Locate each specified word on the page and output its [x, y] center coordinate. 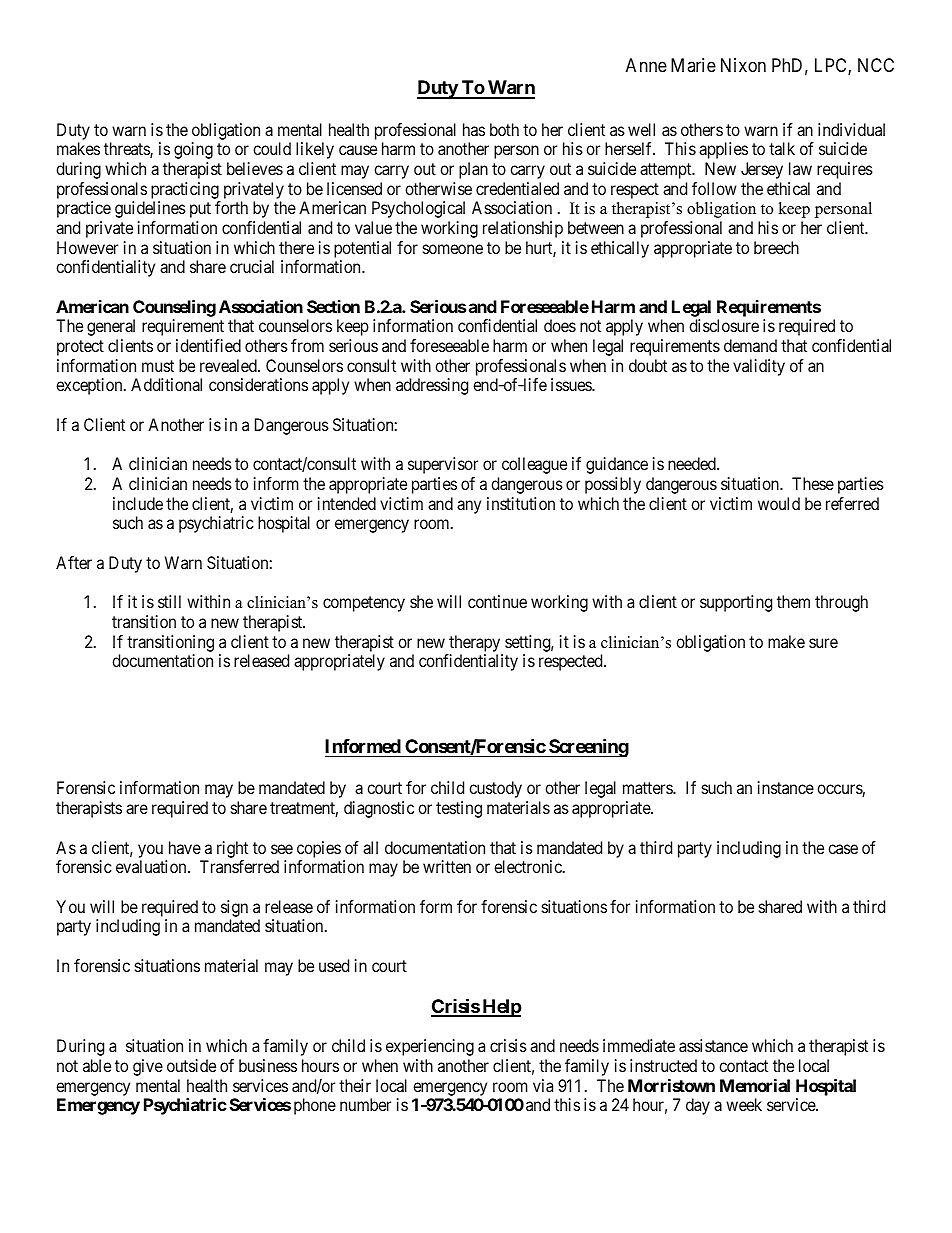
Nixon [743, 65]
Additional [166, 384]
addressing [432, 386]
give [148, 1067]
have [185, 847]
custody [495, 789]
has [474, 129]
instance [786, 787]
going [193, 150]
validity [759, 367]
